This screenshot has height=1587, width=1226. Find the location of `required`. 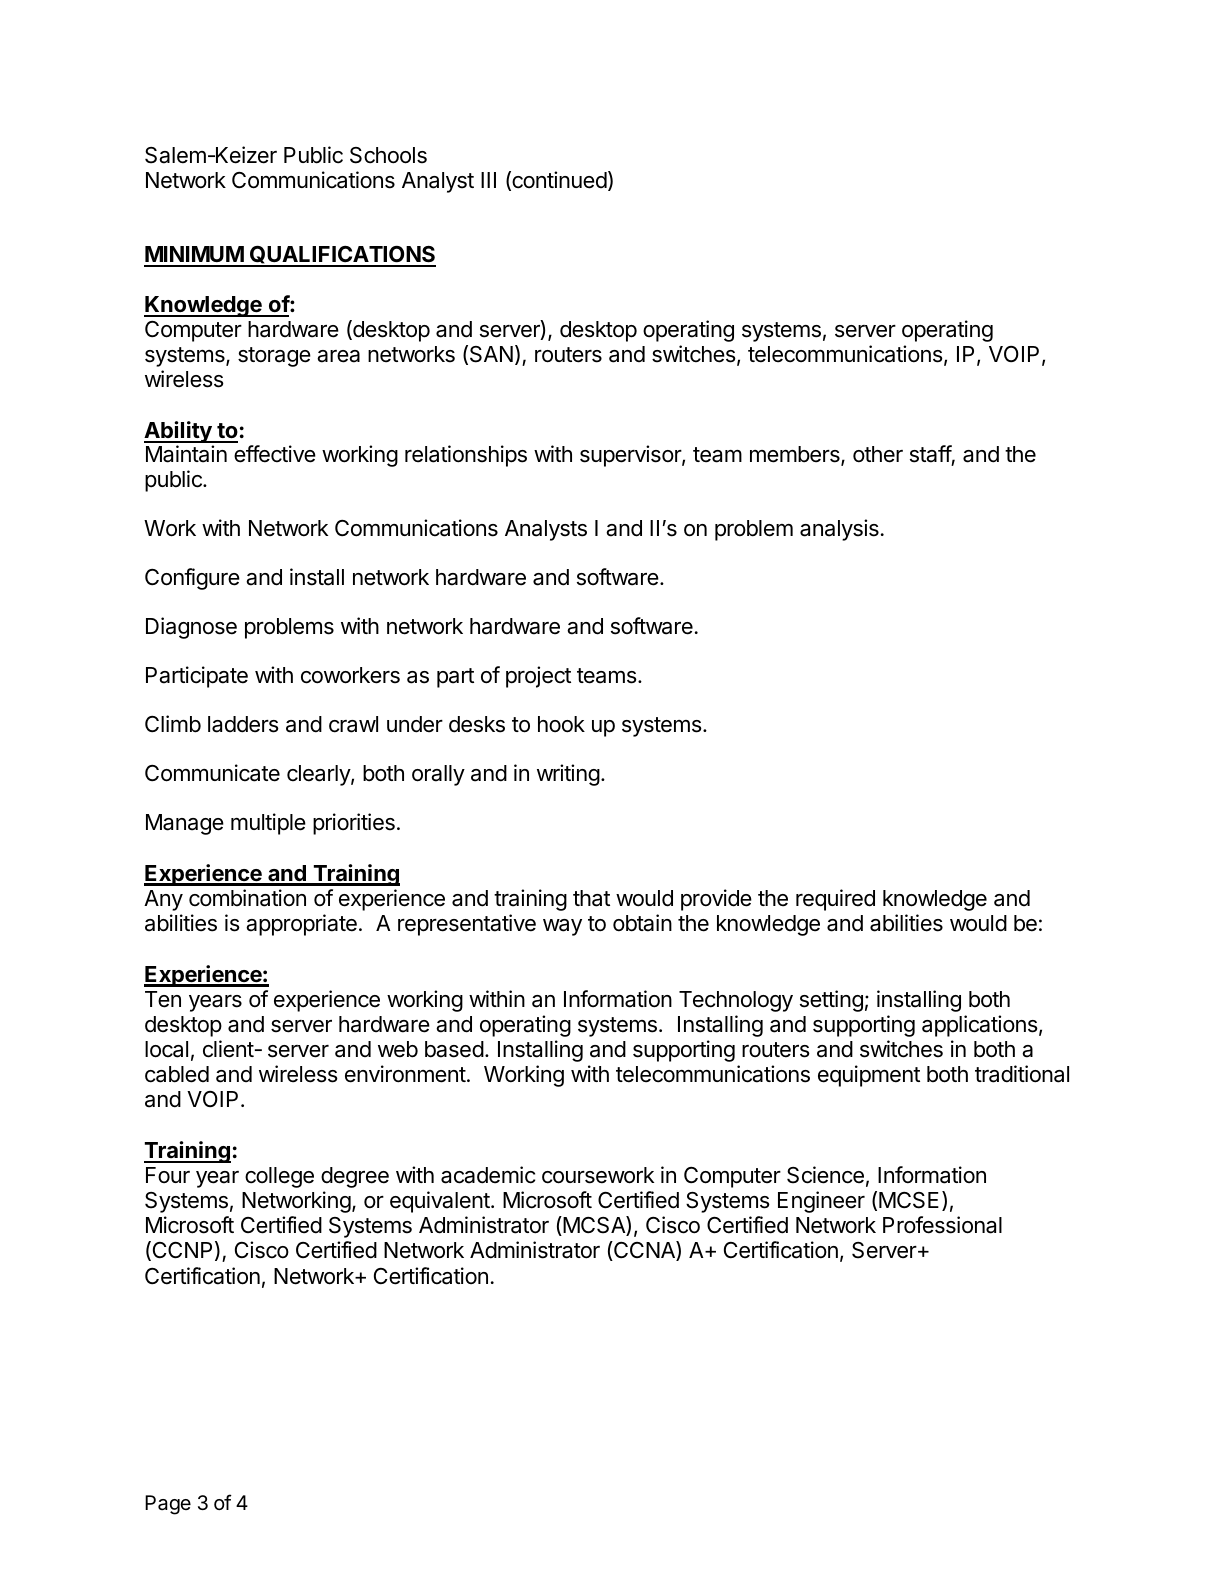

required is located at coordinates (835, 900).
